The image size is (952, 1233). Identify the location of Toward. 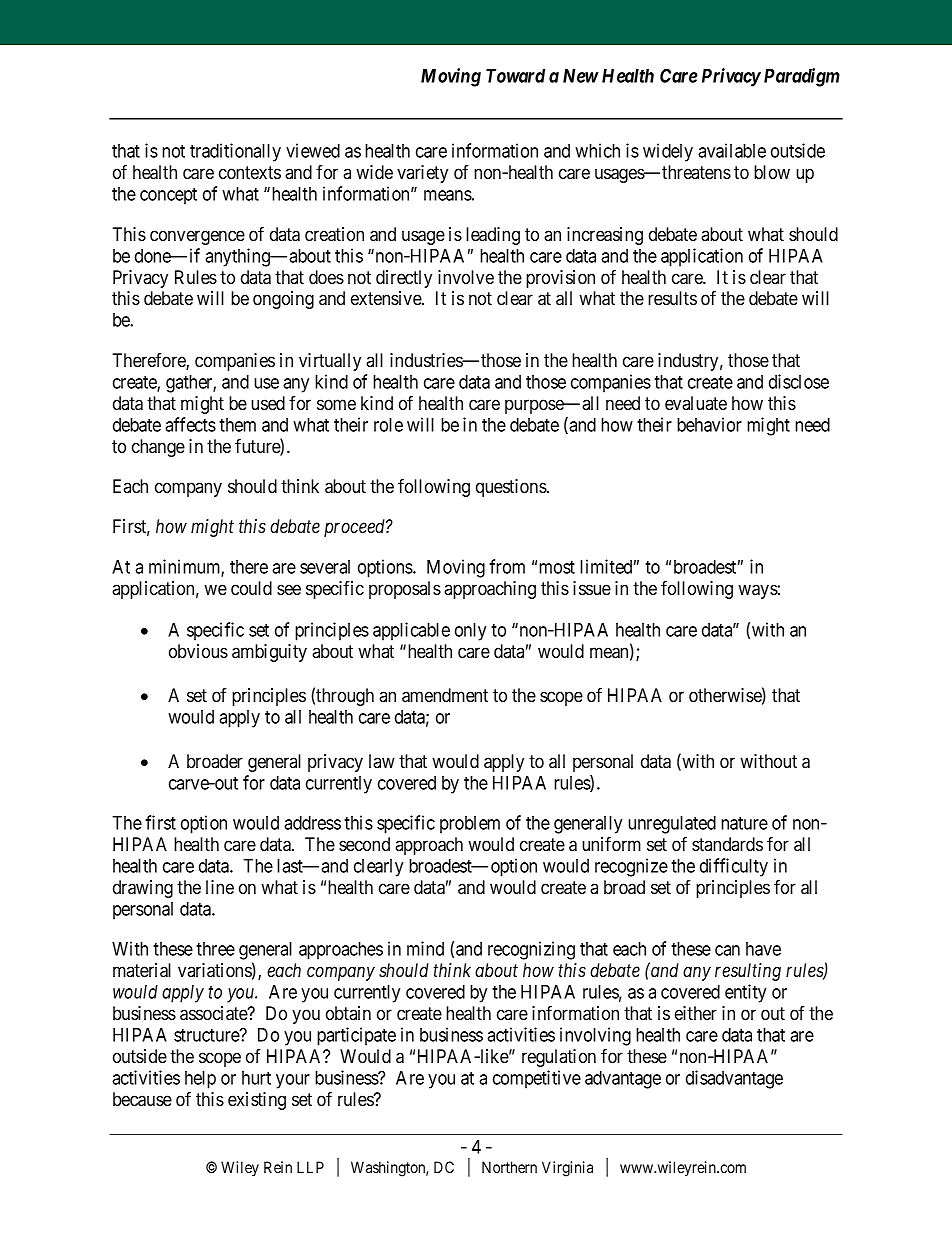
(515, 76).
